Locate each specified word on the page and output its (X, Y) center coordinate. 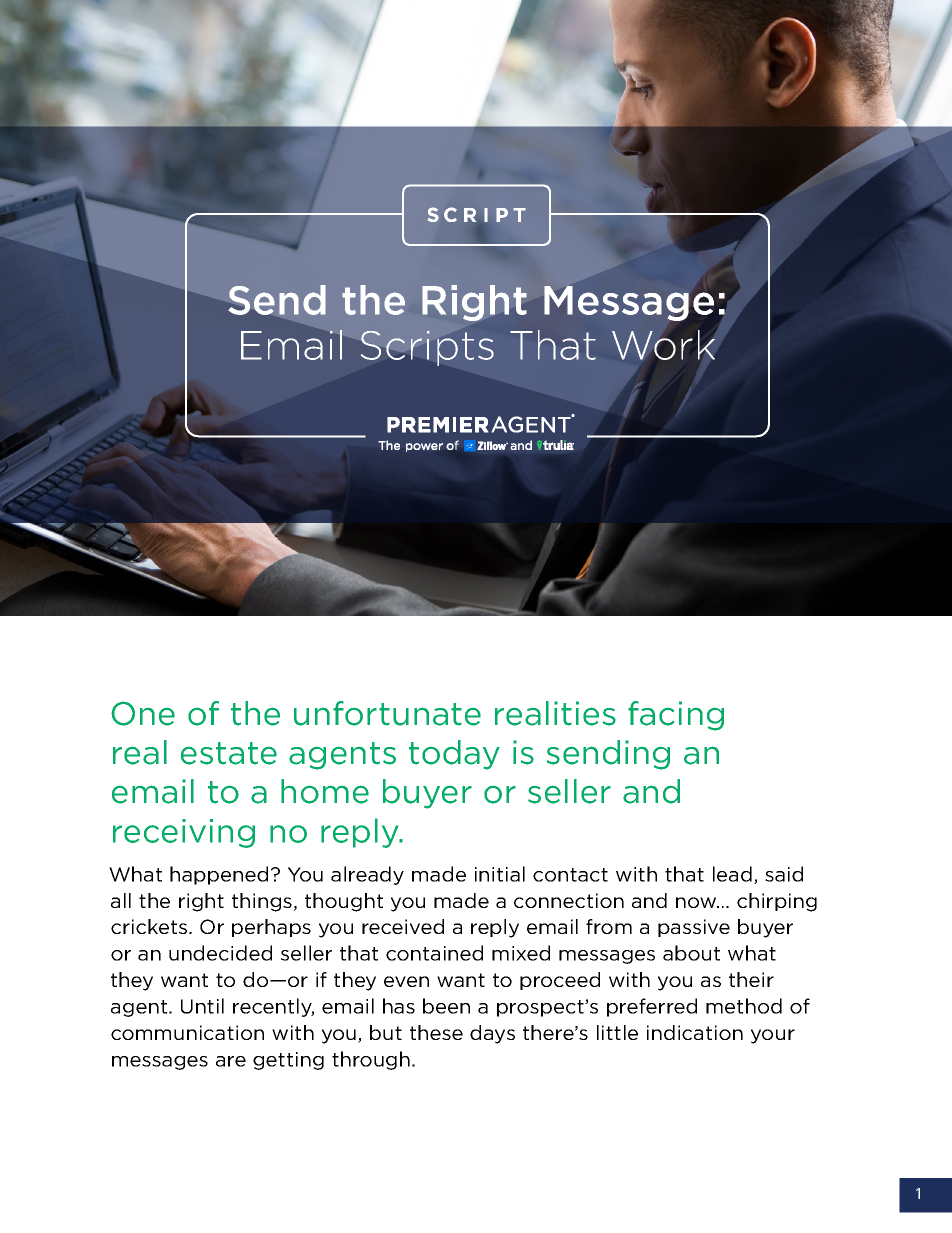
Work (663, 345)
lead (732, 874)
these (436, 1032)
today (454, 755)
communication (187, 1032)
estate (229, 753)
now (697, 902)
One (143, 713)
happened (219, 875)
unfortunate (387, 713)
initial (500, 874)
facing (676, 716)
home (325, 791)
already (367, 875)
